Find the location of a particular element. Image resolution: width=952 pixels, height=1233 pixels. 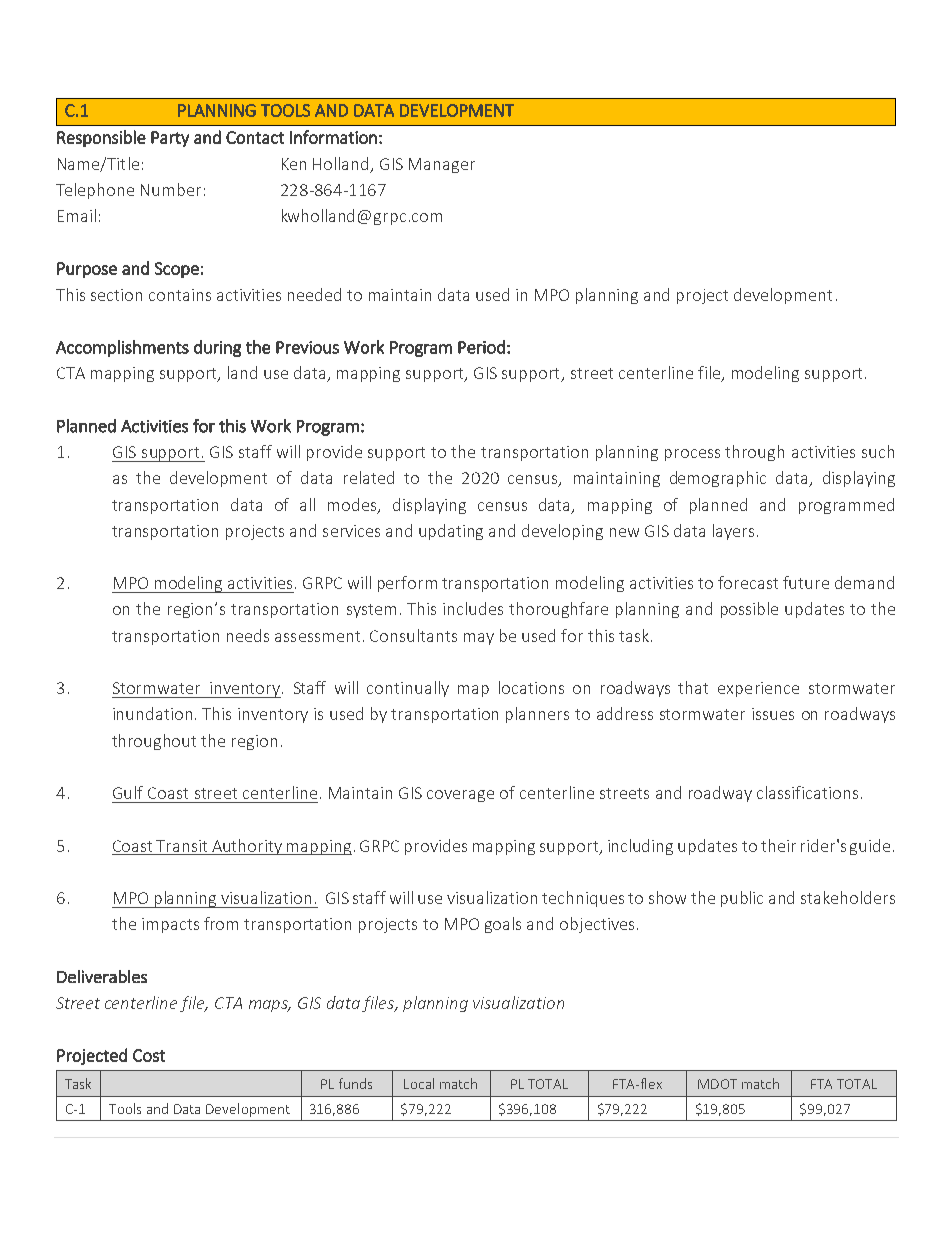

Number is located at coordinates (171, 189).
